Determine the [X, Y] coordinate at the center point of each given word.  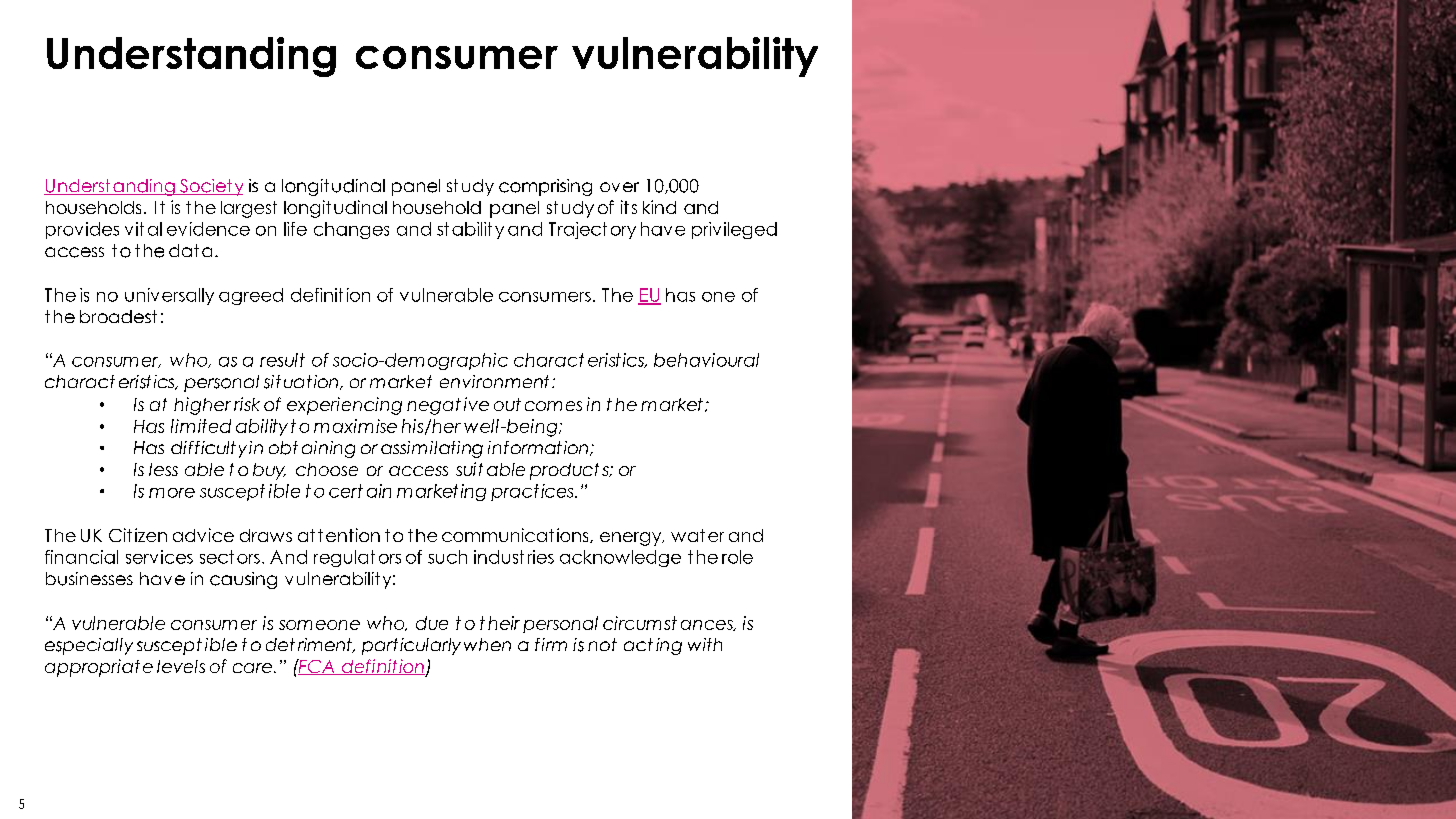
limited [201, 426]
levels [181, 666]
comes [553, 406]
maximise [355, 426]
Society [210, 187]
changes [351, 230]
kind [659, 207]
